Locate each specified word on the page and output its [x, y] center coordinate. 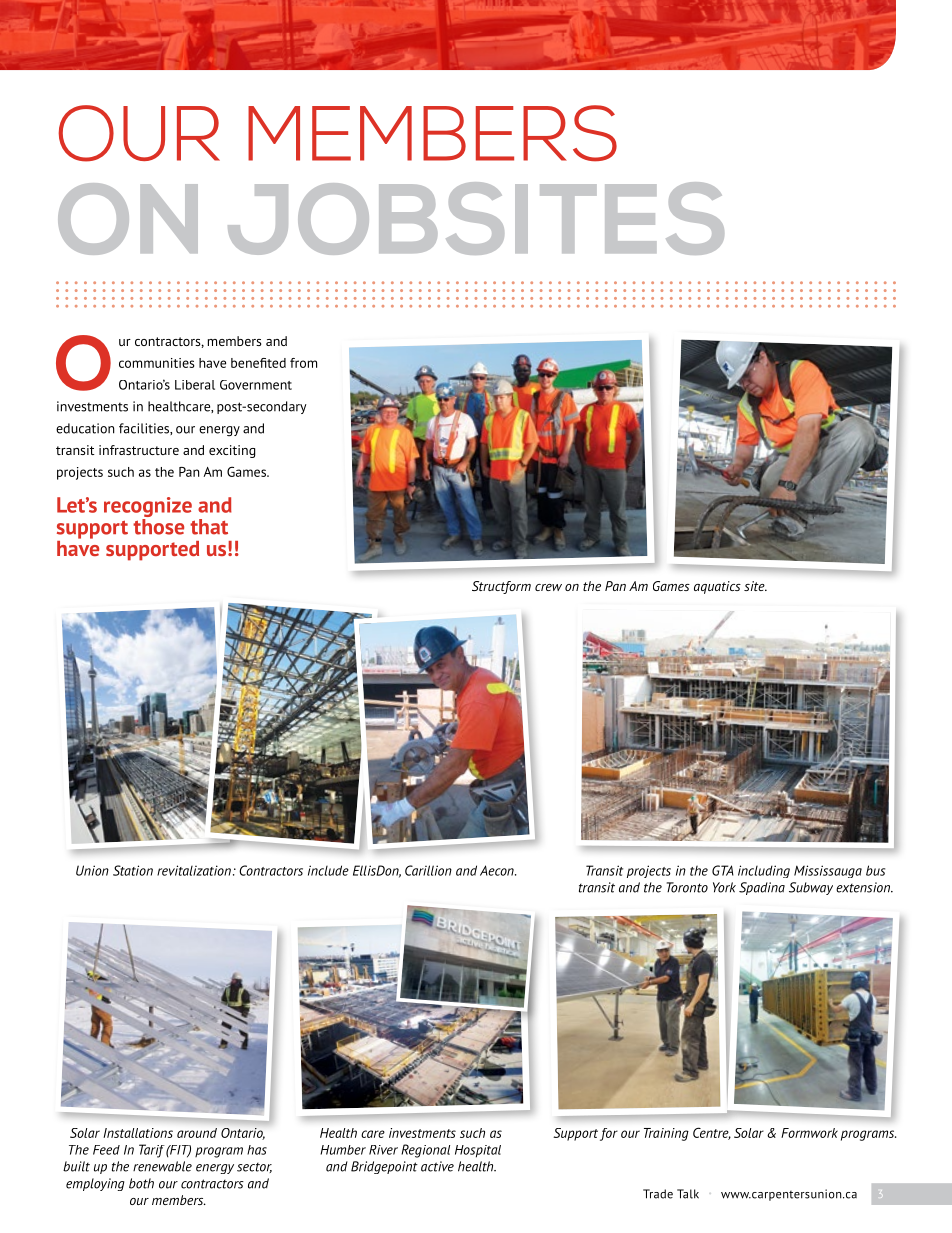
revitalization [194, 870]
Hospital [478, 1151]
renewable [162, 1166]
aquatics [717, 587]
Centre [712, 1133]
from [303, 363]
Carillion [428, 870]
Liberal [195, 385]
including [764, 871]
